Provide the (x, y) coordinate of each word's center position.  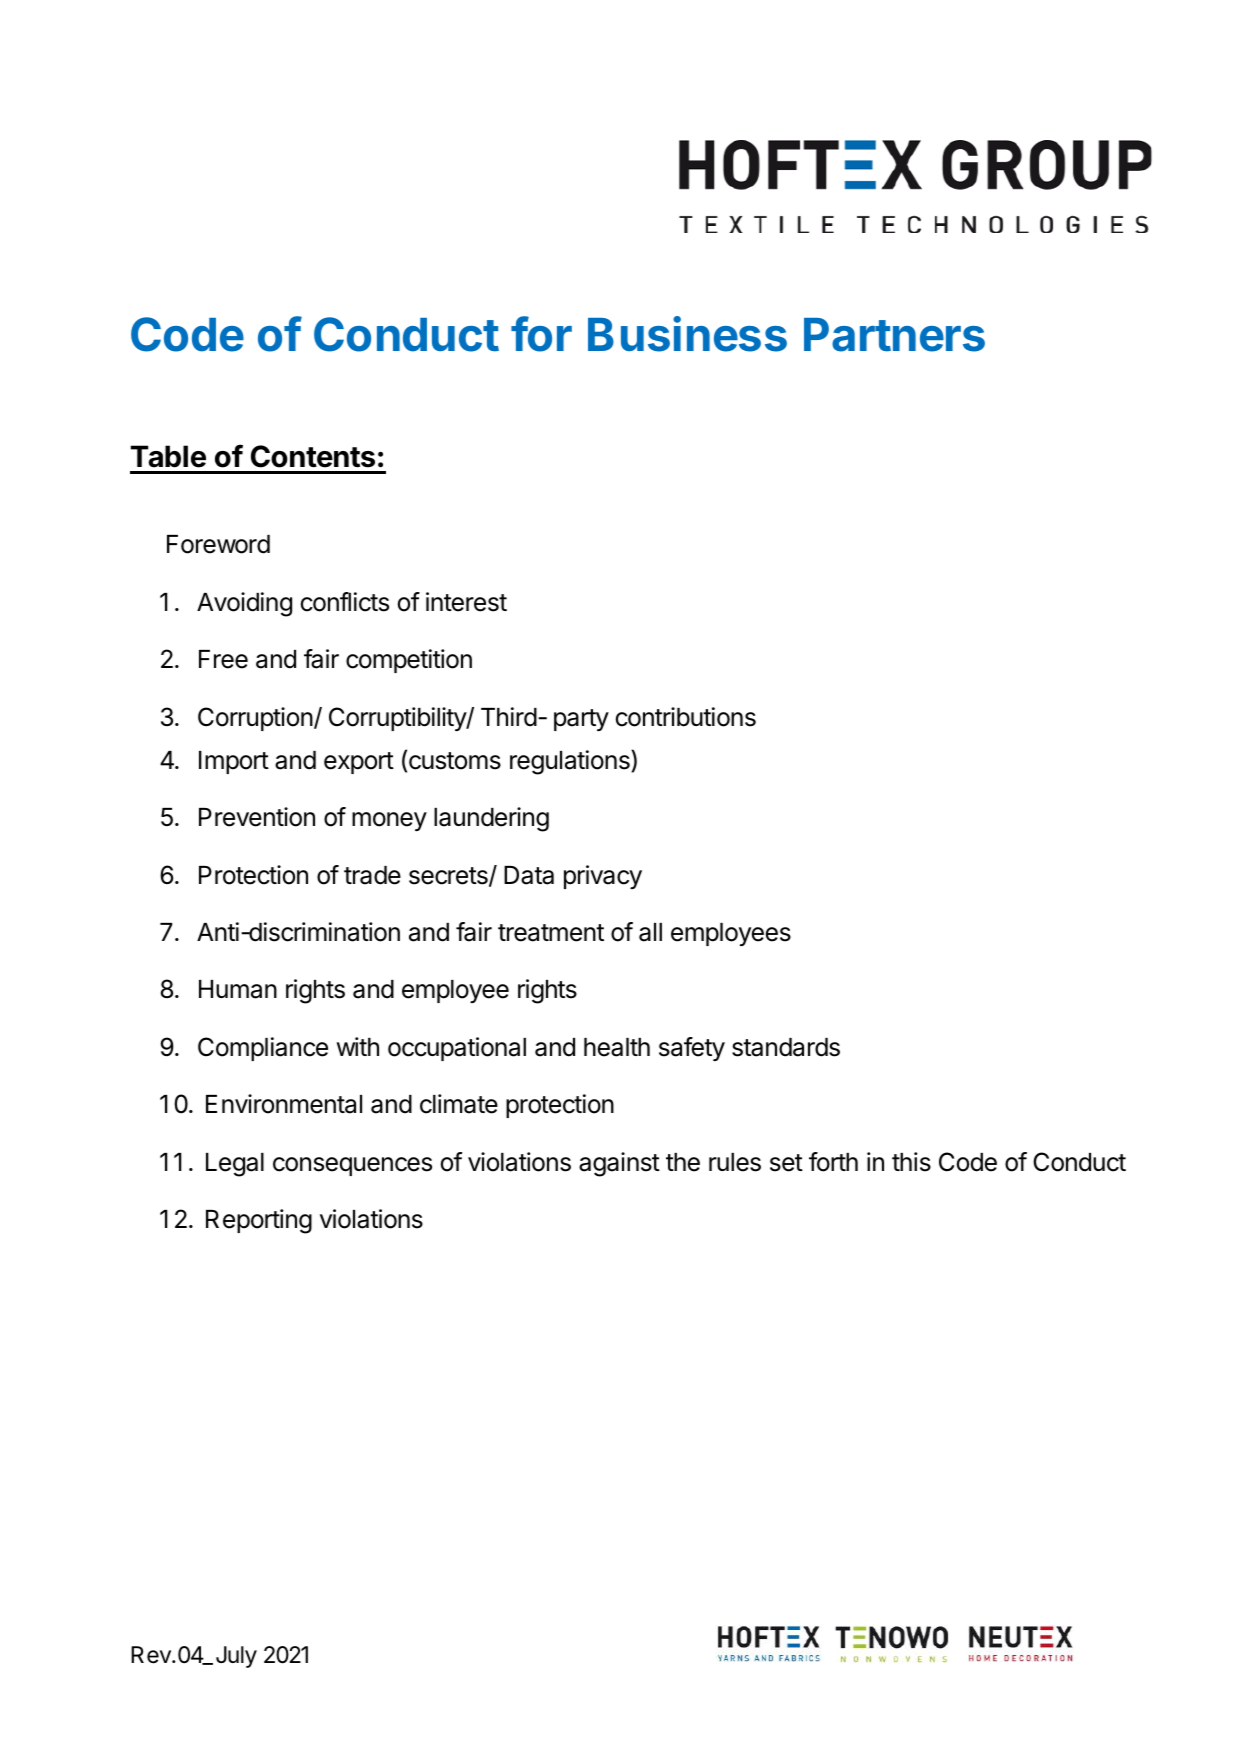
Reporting (259, 1221)
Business (687, 334)
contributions (686, 717)
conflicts (345, 602)
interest (466, 602)
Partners (894, 335)
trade (372, 875)
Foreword (218, 544)
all (650, 932)
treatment (551, 933)
